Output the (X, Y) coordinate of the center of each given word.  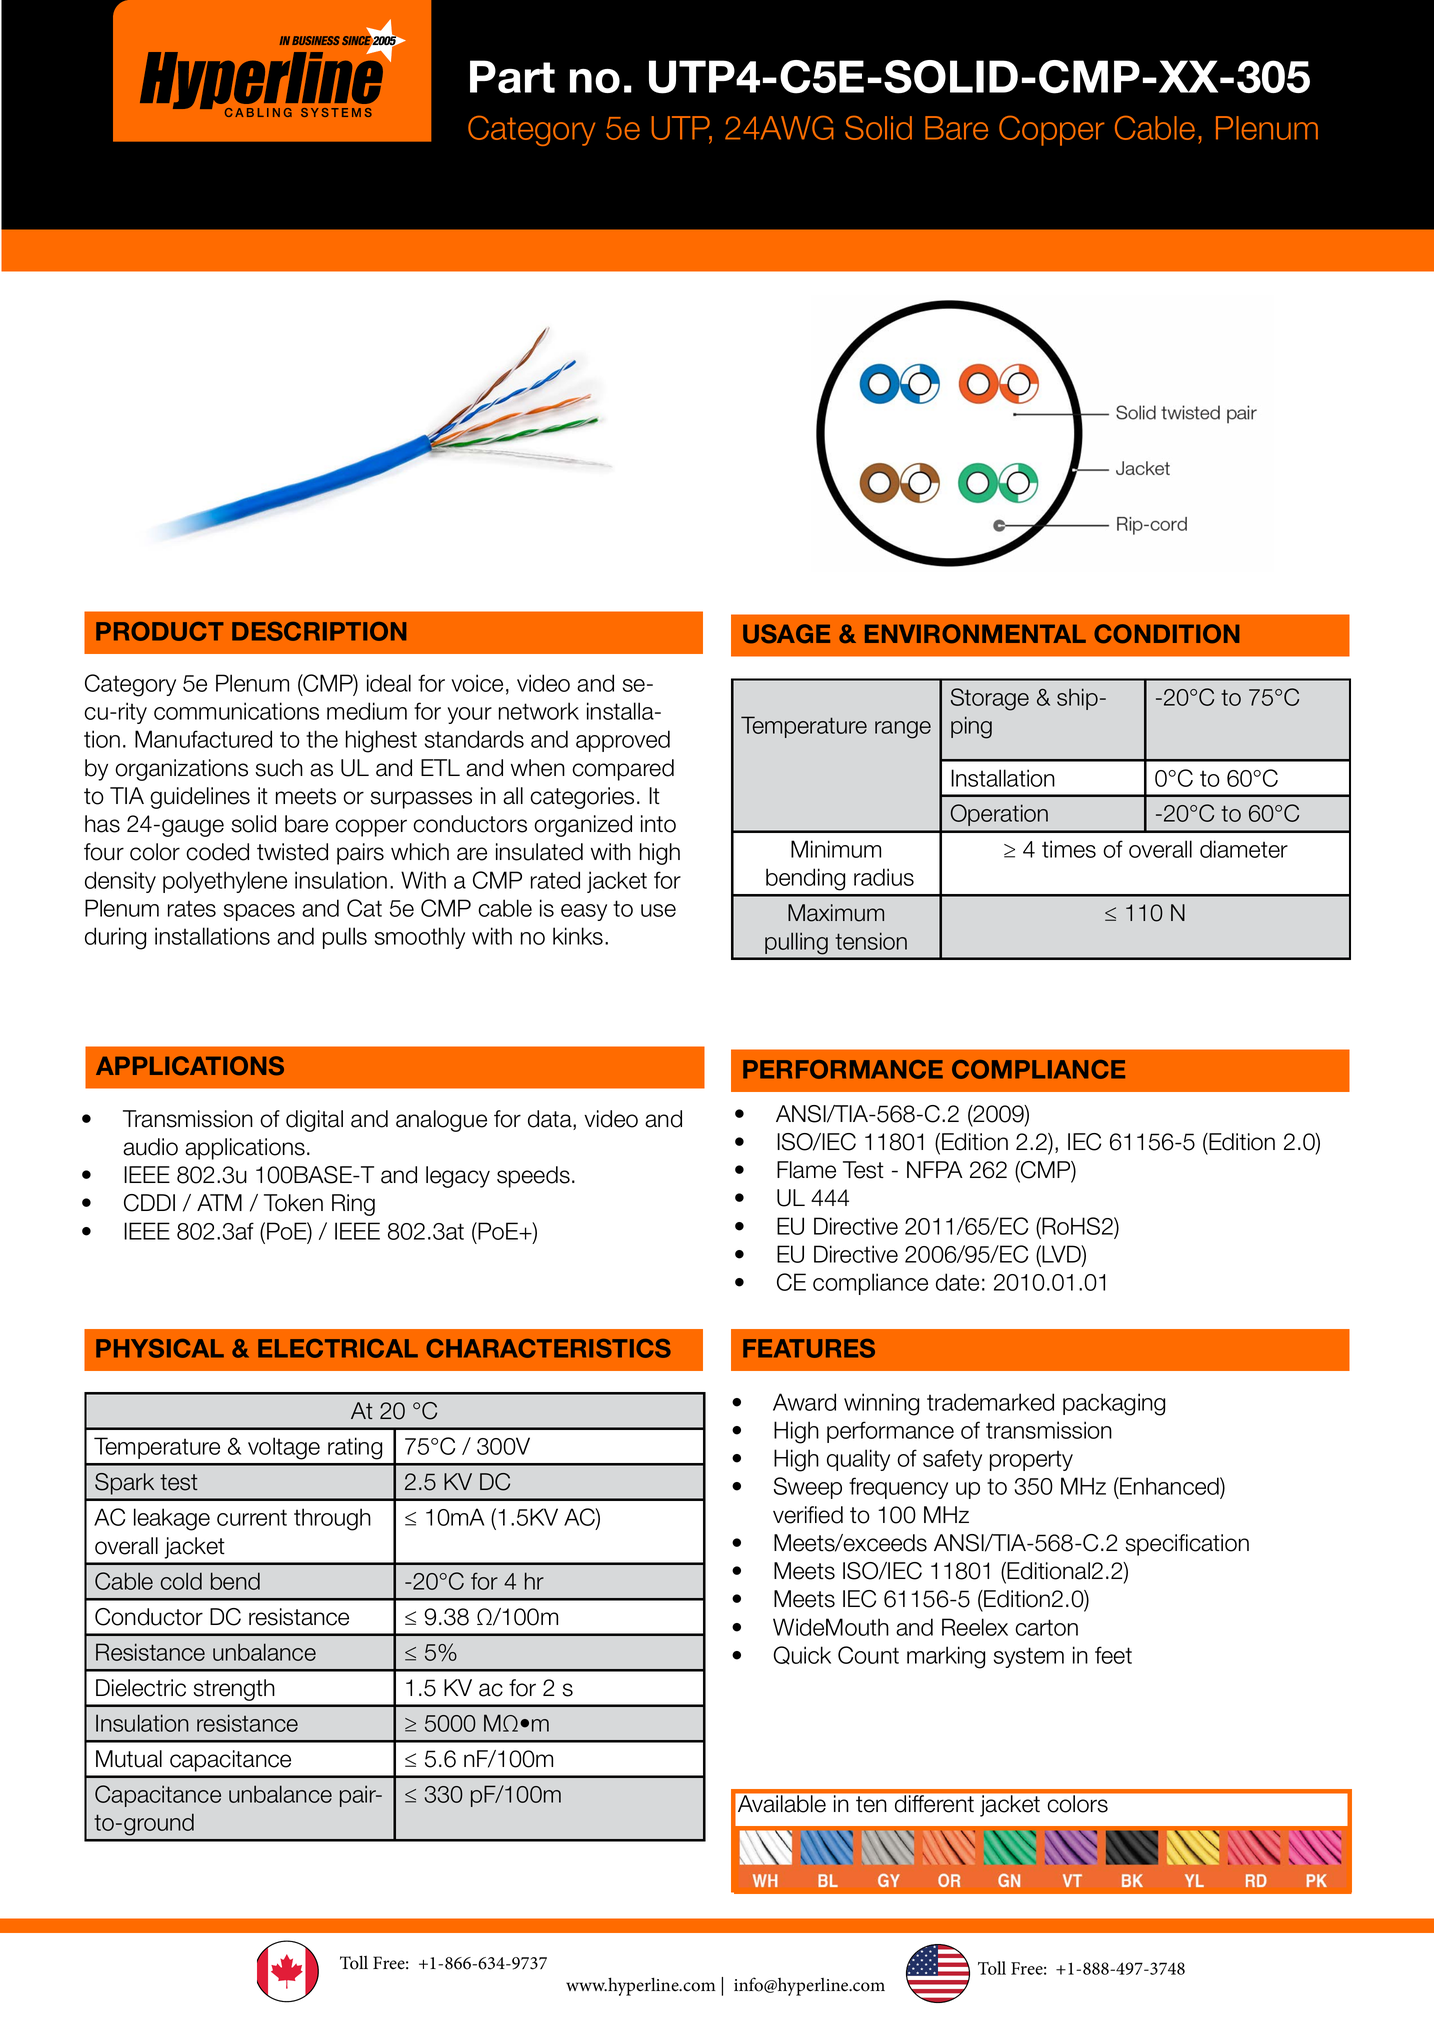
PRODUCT (160, 631)
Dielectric (141, 1688)
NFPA (935, 1169)
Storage (990, 699)
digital (314, 1121)
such (279, 768)
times (1069, 849)
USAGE (786, 634)
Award (804, 1402)
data (551, 1120)
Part (512, 76)
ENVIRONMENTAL (975, 634)
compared (623, 770)
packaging (1114, 1404)
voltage (284, 1448)
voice (477, 683)
